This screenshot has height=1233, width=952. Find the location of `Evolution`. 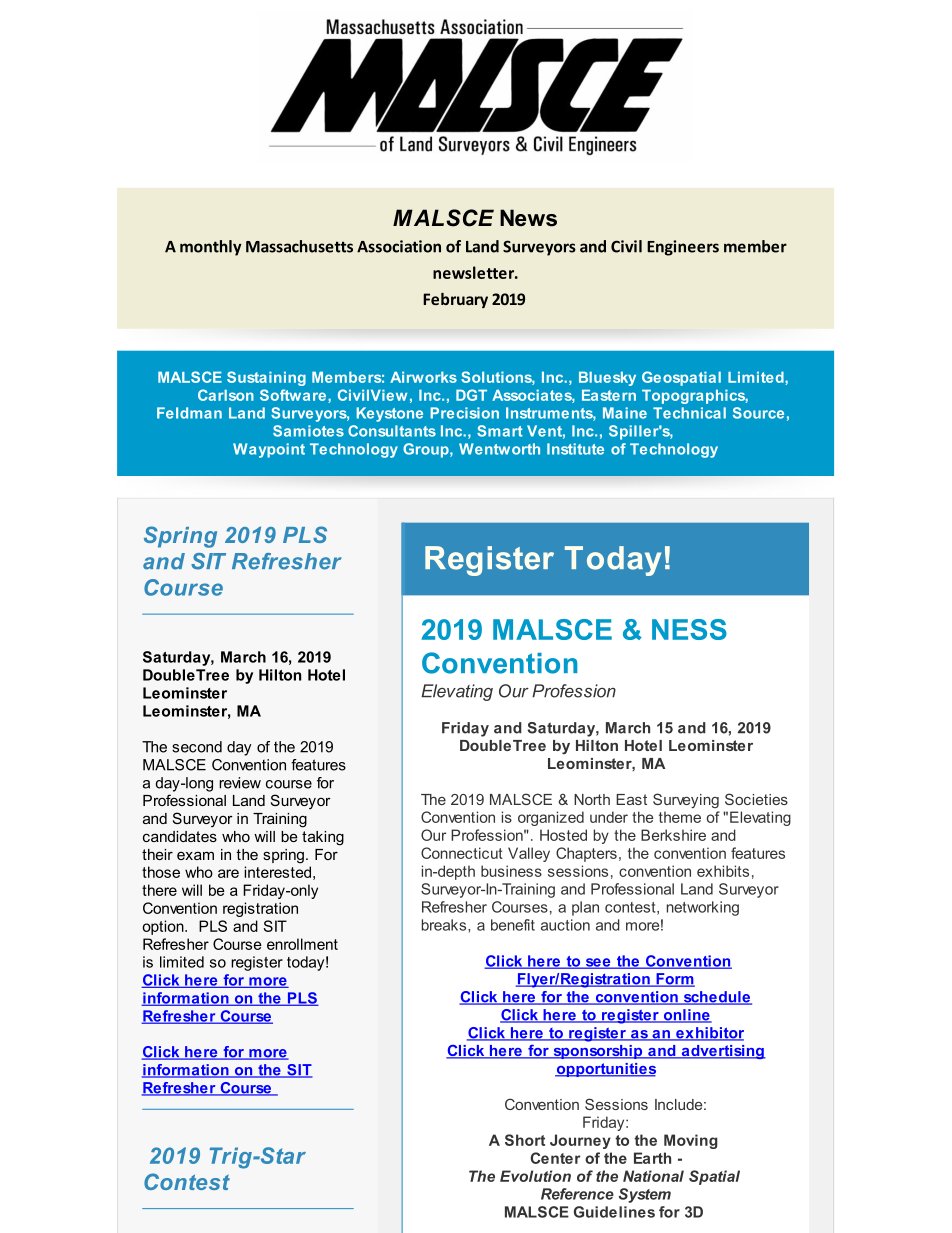

Evolution is located at coordinates (535, 1176).
